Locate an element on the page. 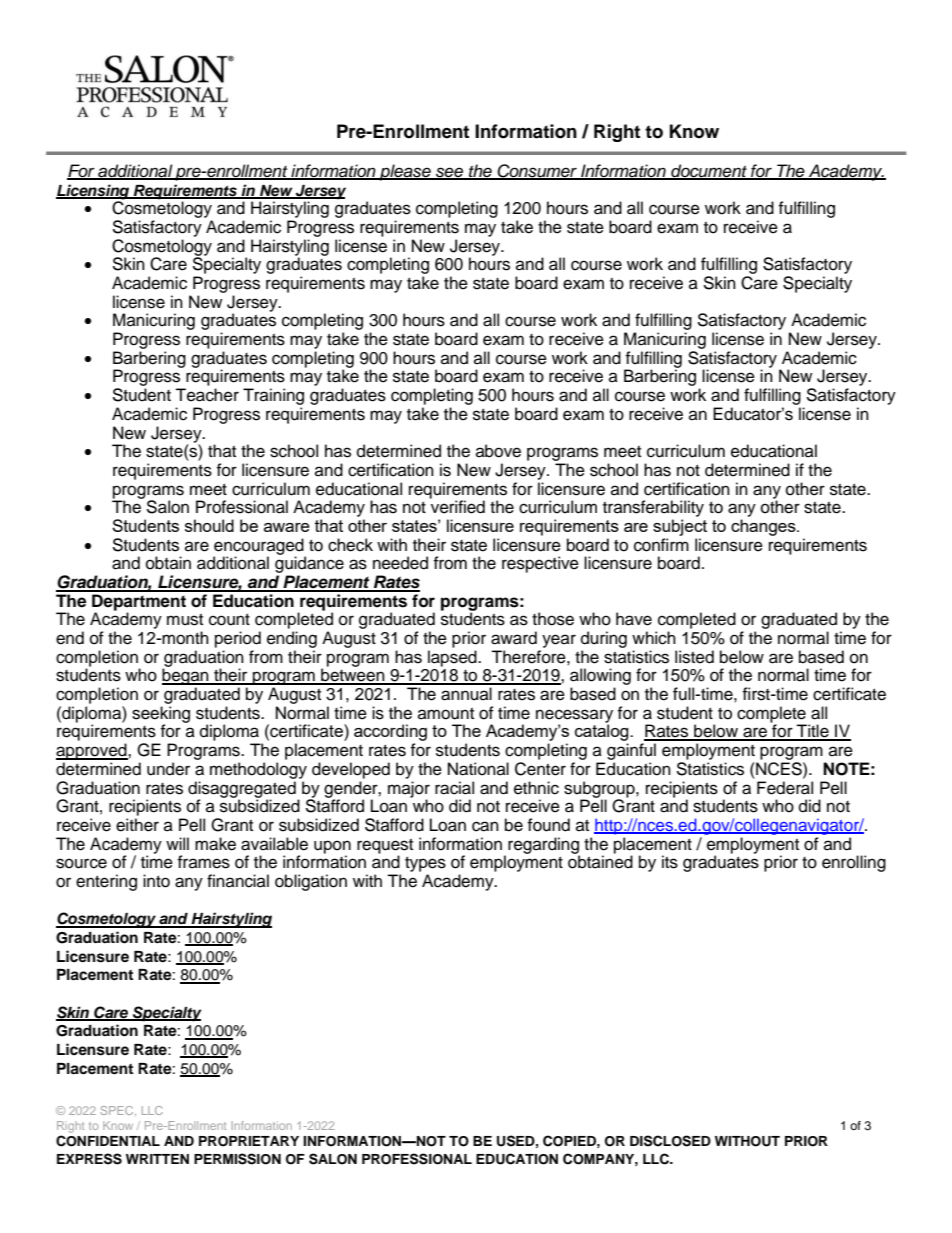  changes is located at coordinates (764, 527).
